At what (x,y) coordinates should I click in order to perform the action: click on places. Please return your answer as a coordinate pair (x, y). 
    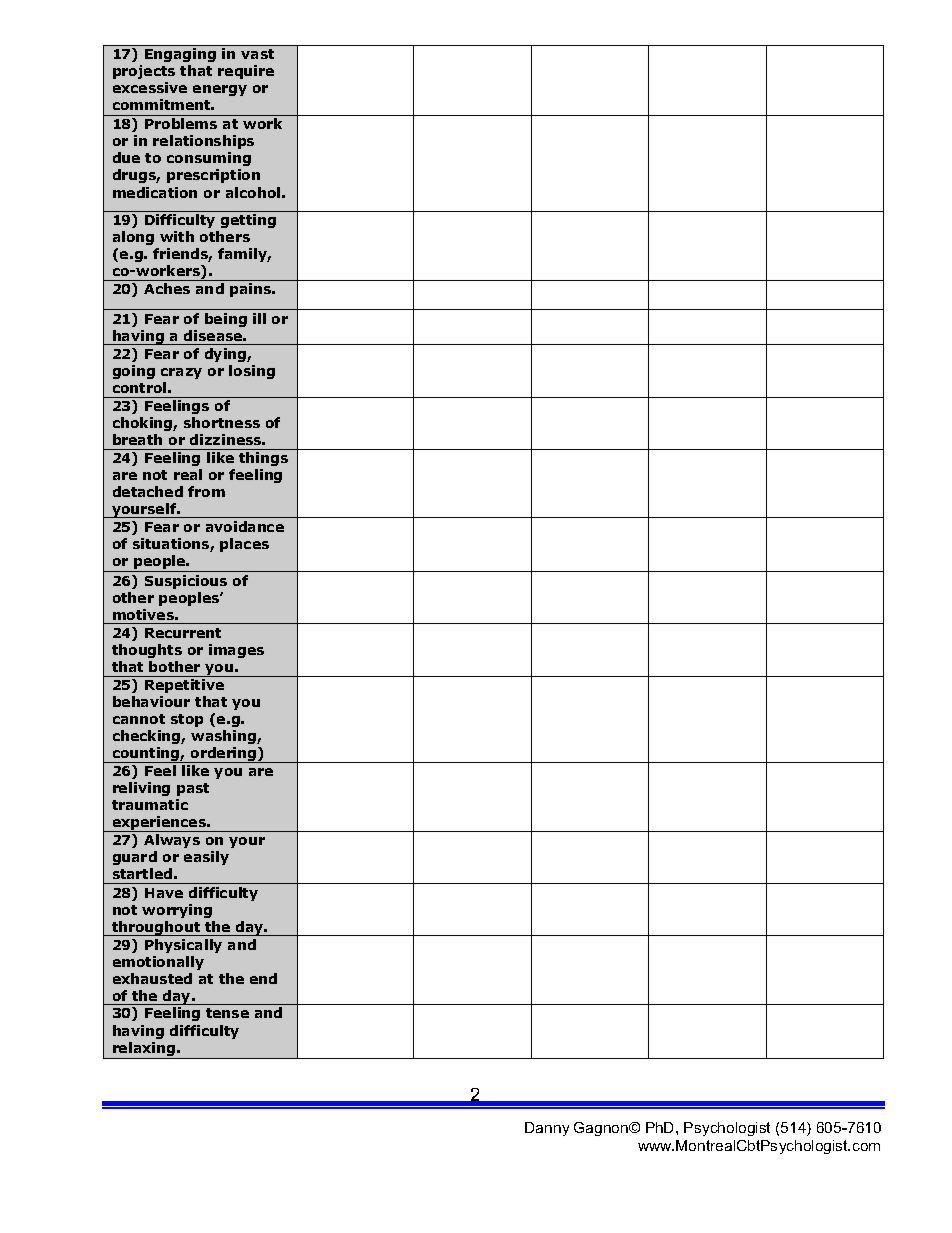
    Looking at the image, I should click on (244, 545).
